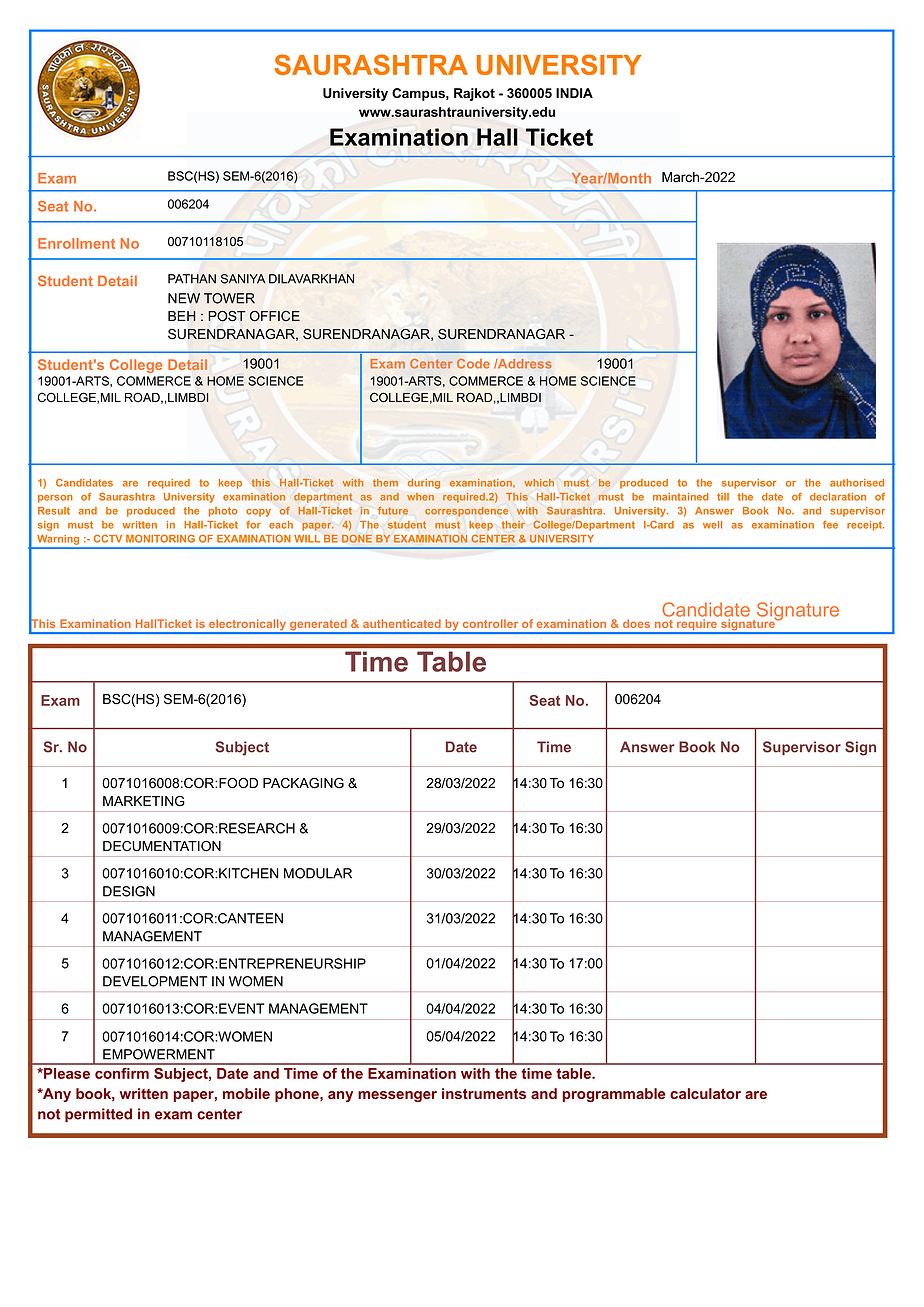 Image resolution: width=924 pixels, height=1307 pixels. I want to click on till, so click(723, 497).
